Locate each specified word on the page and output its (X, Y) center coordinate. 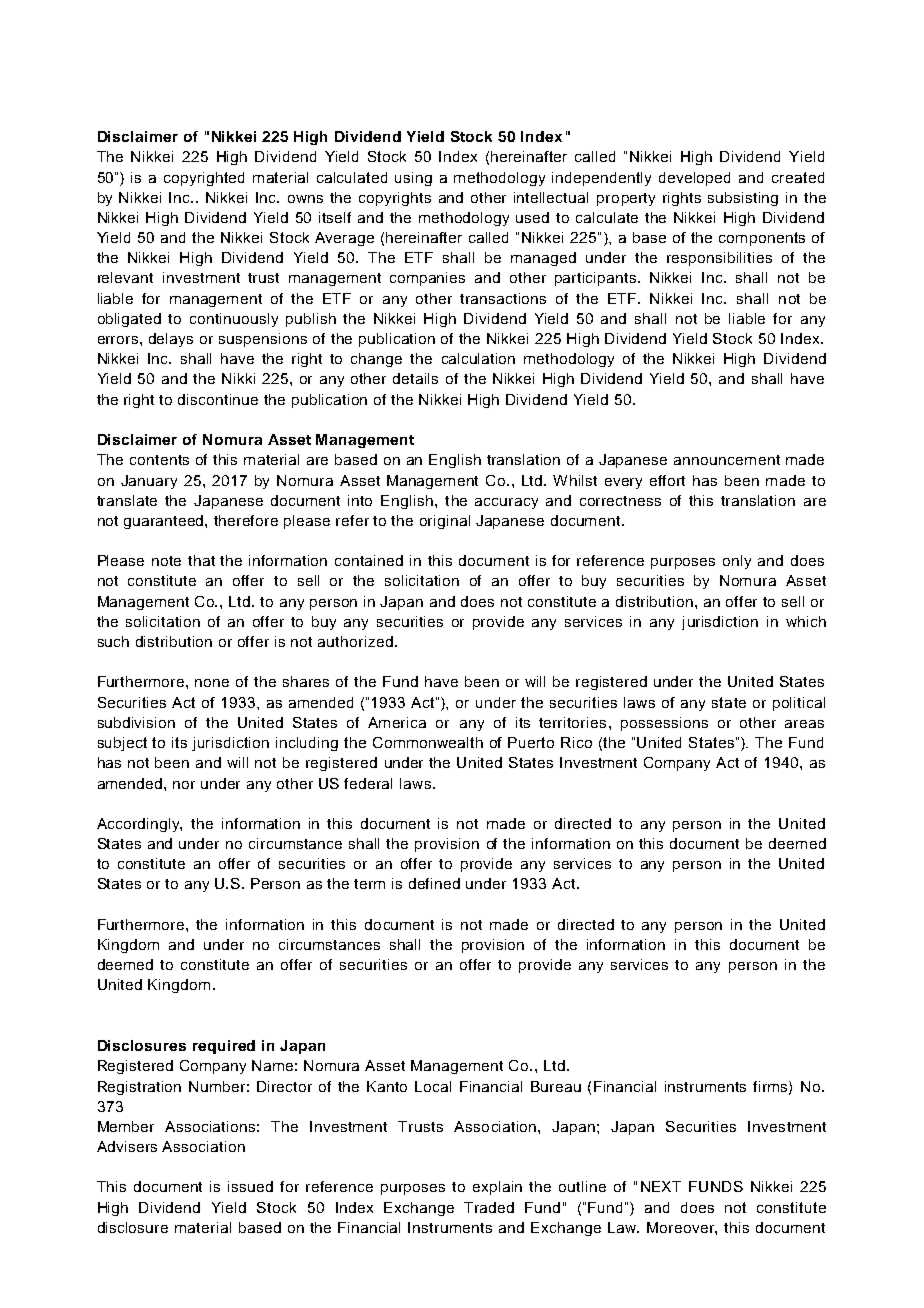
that (201, 560)
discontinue (218, 399)
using (413, 179)
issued (250, 1186)
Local (433, 1086)
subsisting (743, 199)
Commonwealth (428, 742)
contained (369, 560)
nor (184, 785)
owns (305, 199)
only (737, 562)
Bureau (556, 1086)
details (415, 378)
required (224, 1047)
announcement (727, 460)
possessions (664, 724)
